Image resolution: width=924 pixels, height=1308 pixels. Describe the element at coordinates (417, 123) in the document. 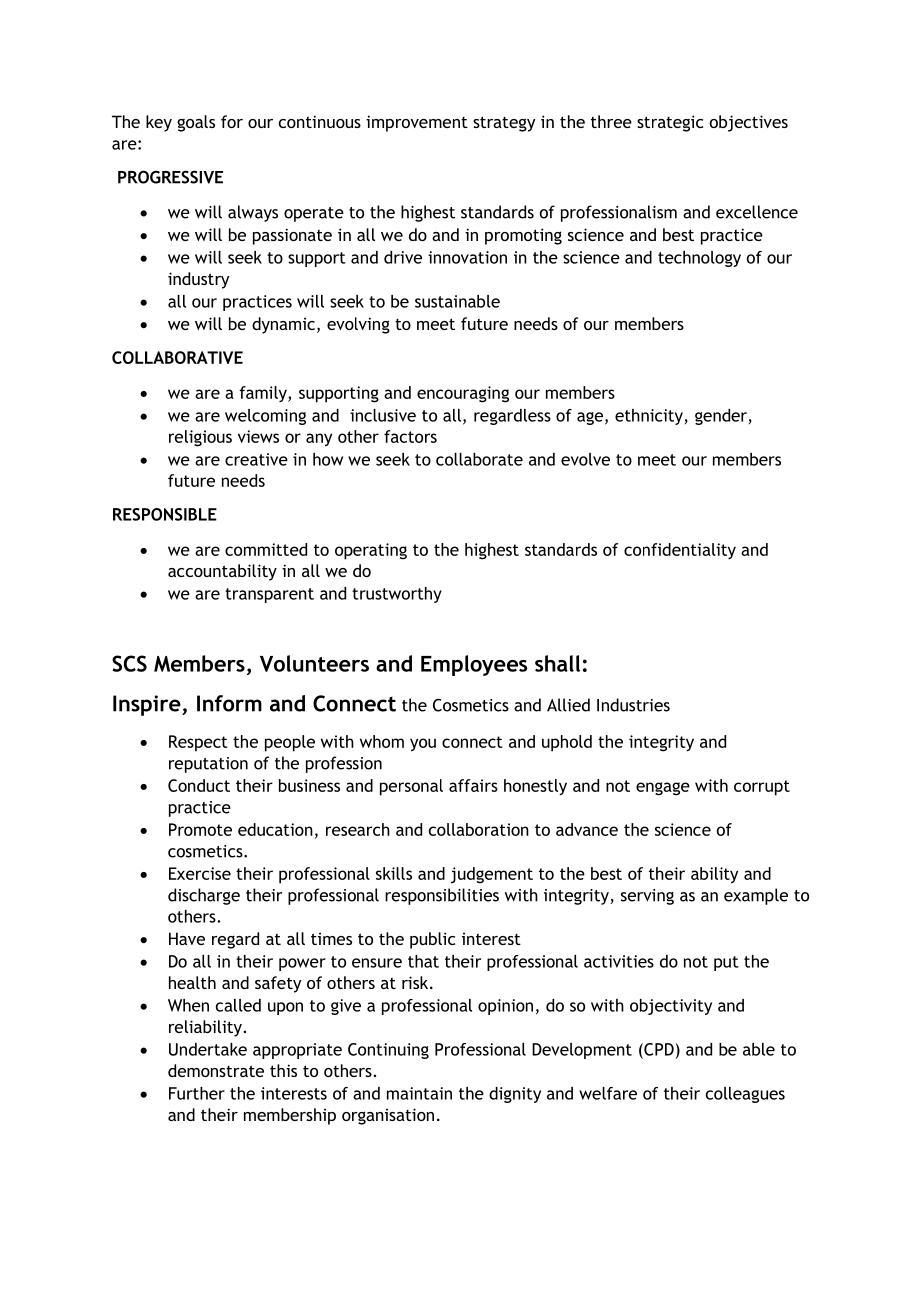

I see `improvement` at that location.
